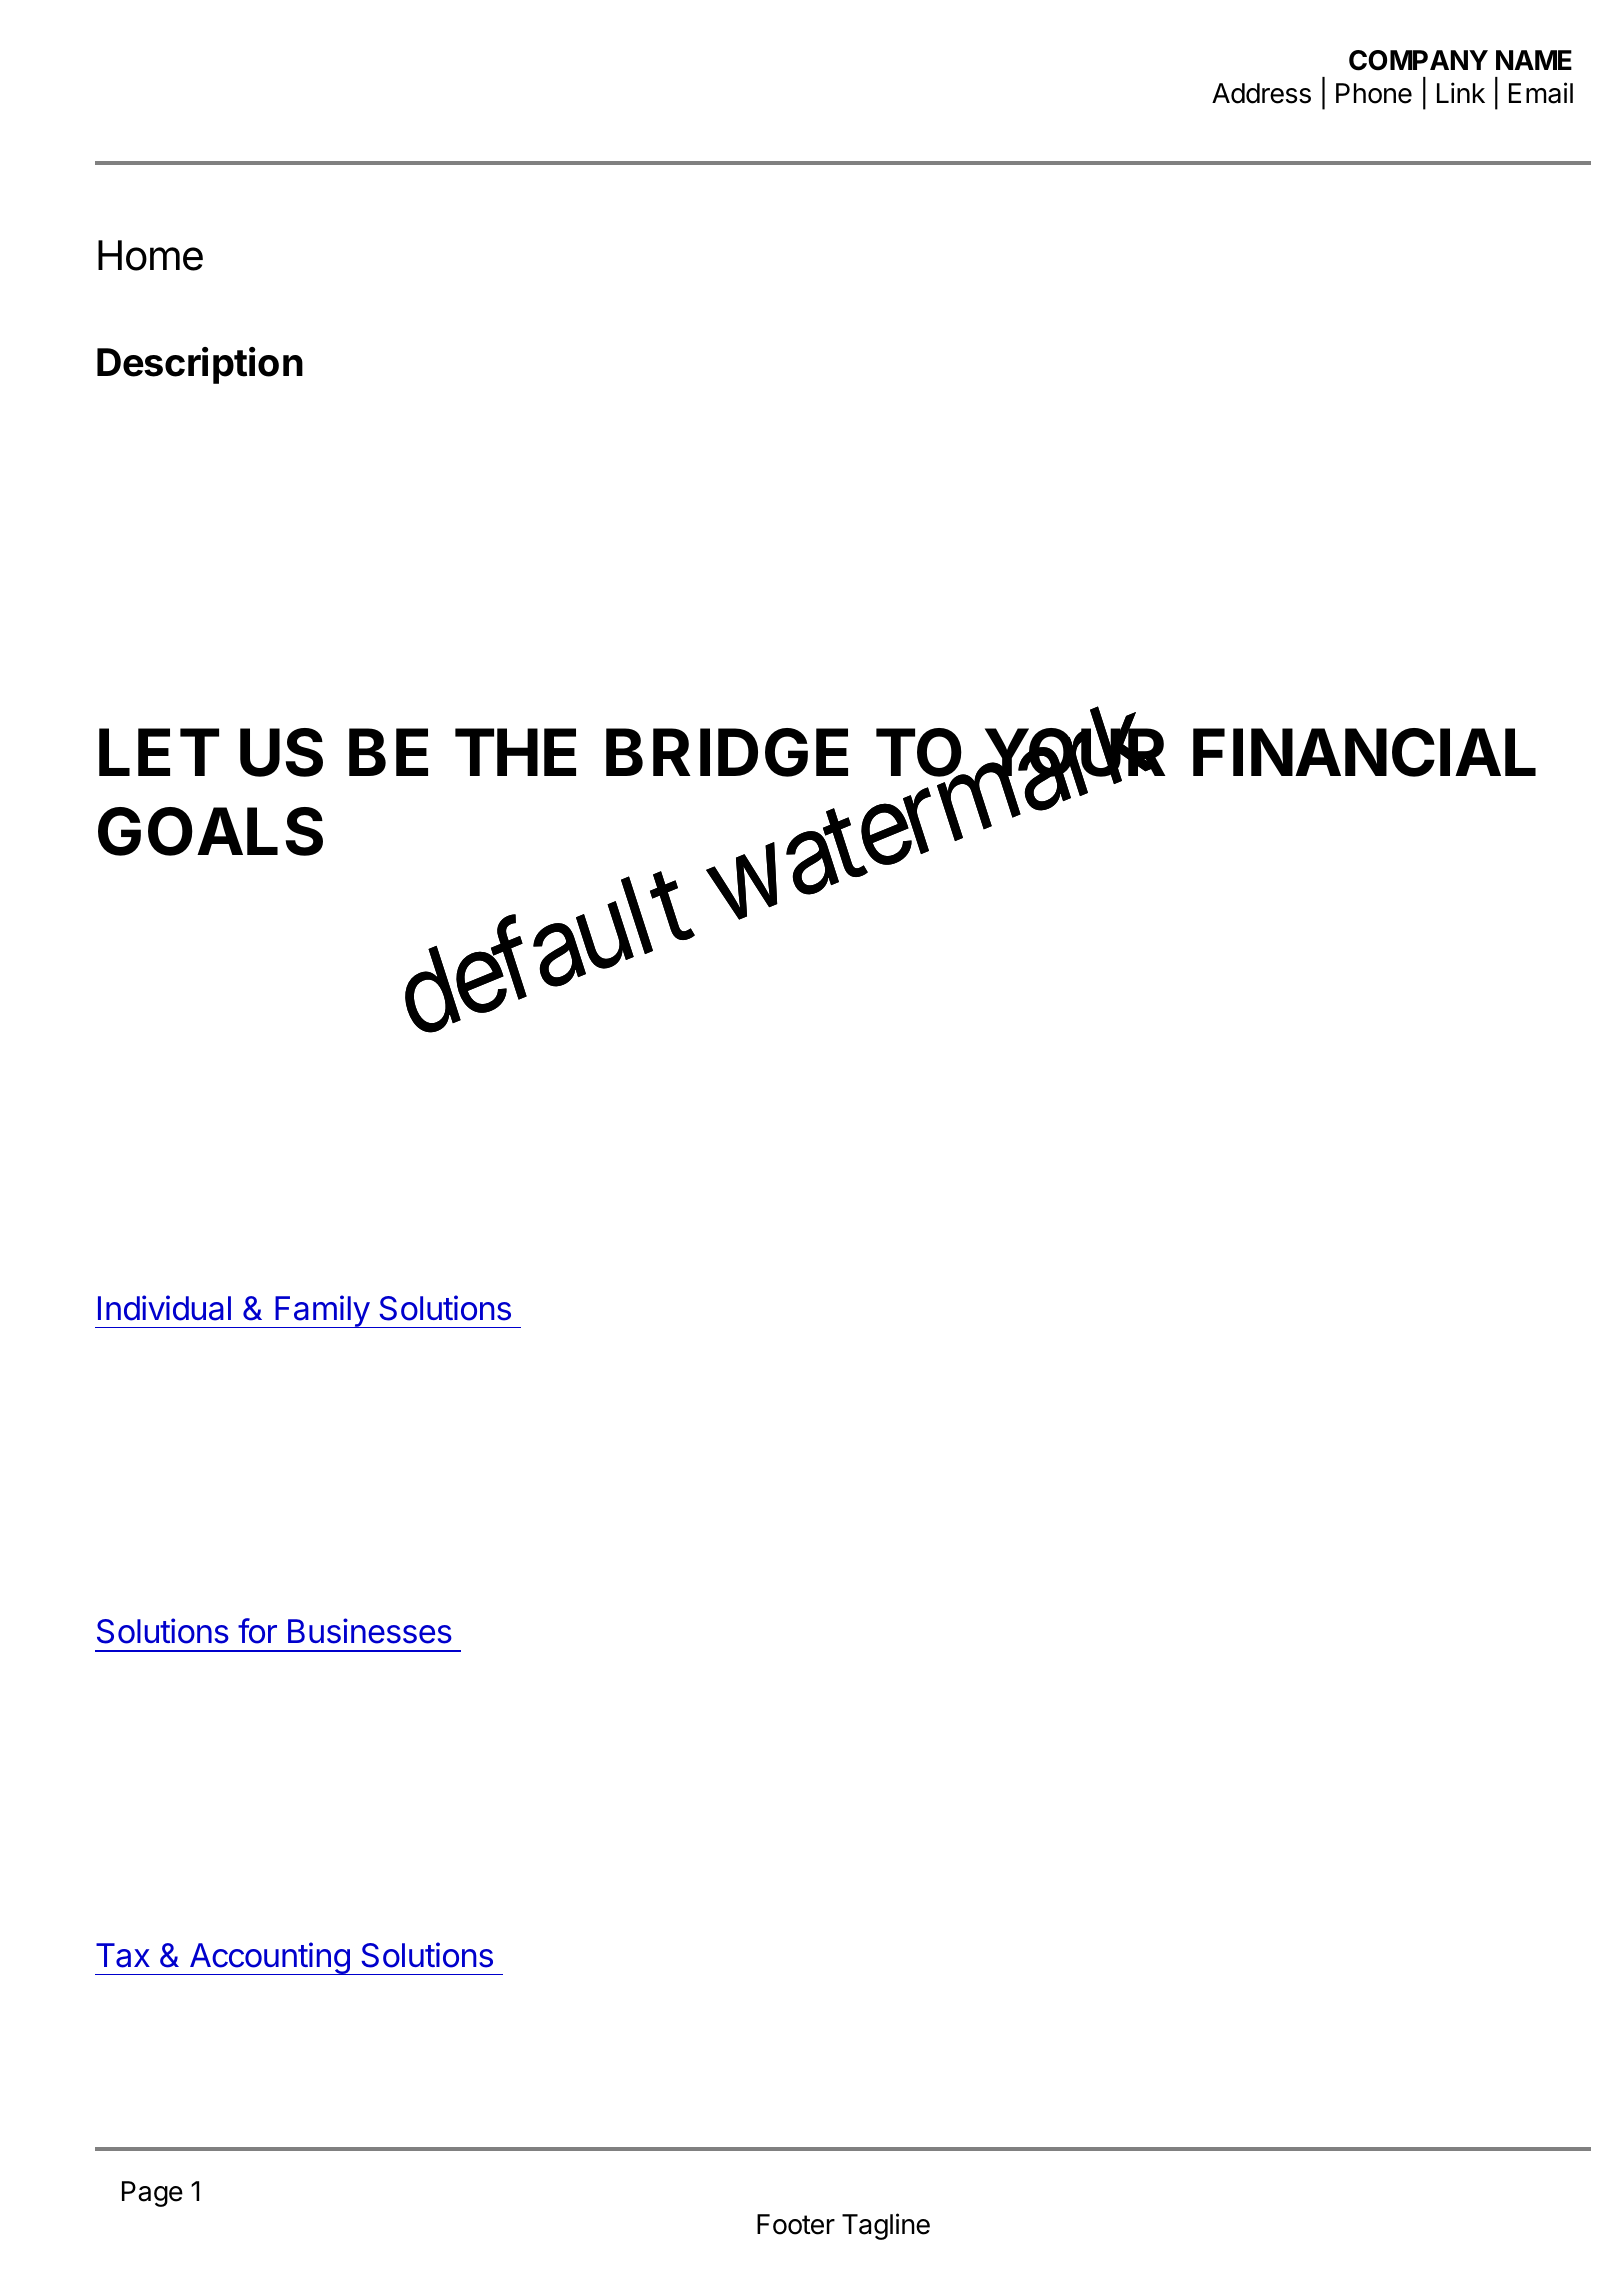 This screenshot has height=2288, width=1618. I want to click on Link, so click(1461, 92).
